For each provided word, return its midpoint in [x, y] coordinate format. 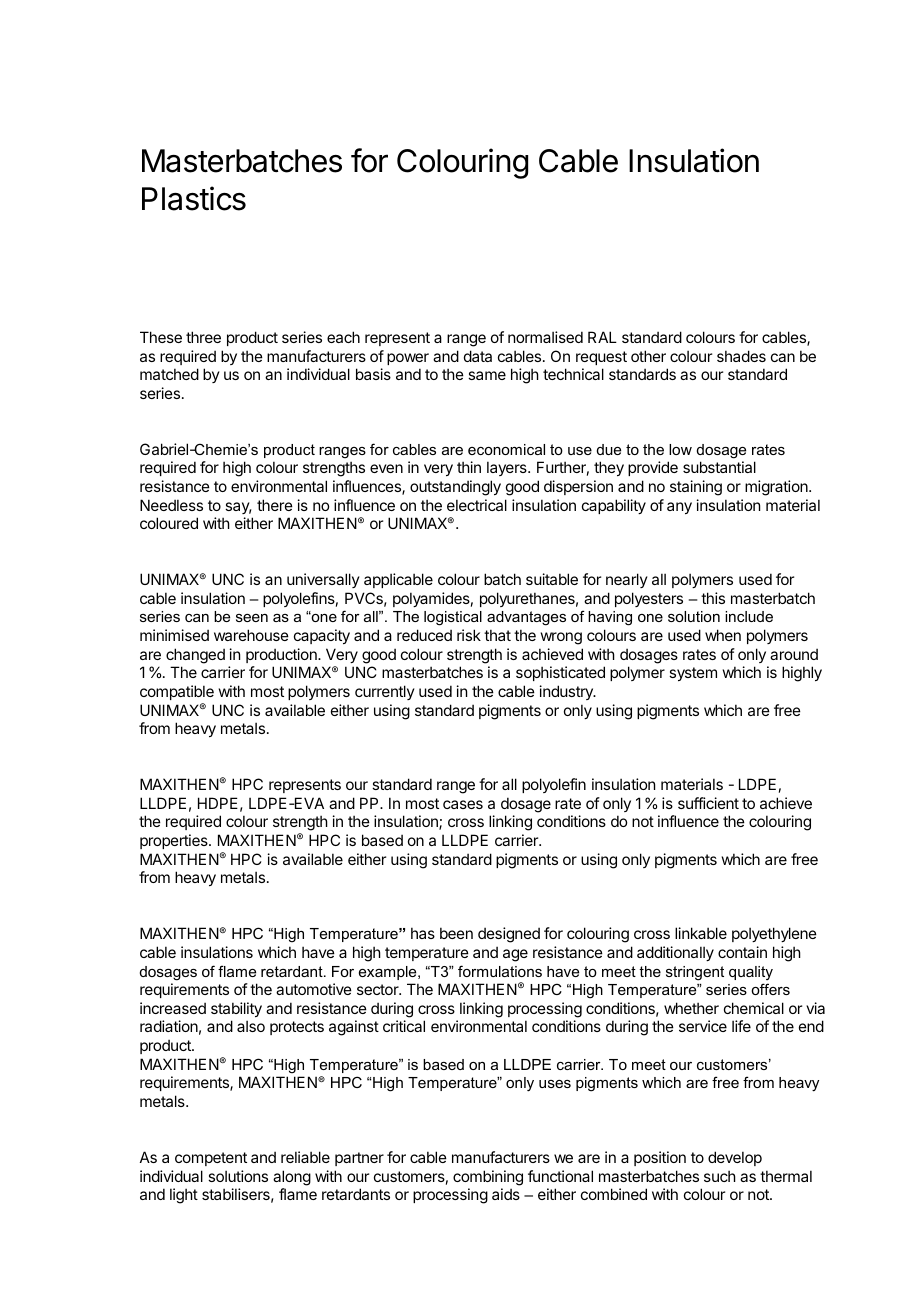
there [275, 505]
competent [211, 1159]
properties [175, 841]
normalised [545, 337]
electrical [477, 505]
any [679, 508]
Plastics [194, 198]
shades [741, 356]
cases [463, 804]
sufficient [708, 803]
